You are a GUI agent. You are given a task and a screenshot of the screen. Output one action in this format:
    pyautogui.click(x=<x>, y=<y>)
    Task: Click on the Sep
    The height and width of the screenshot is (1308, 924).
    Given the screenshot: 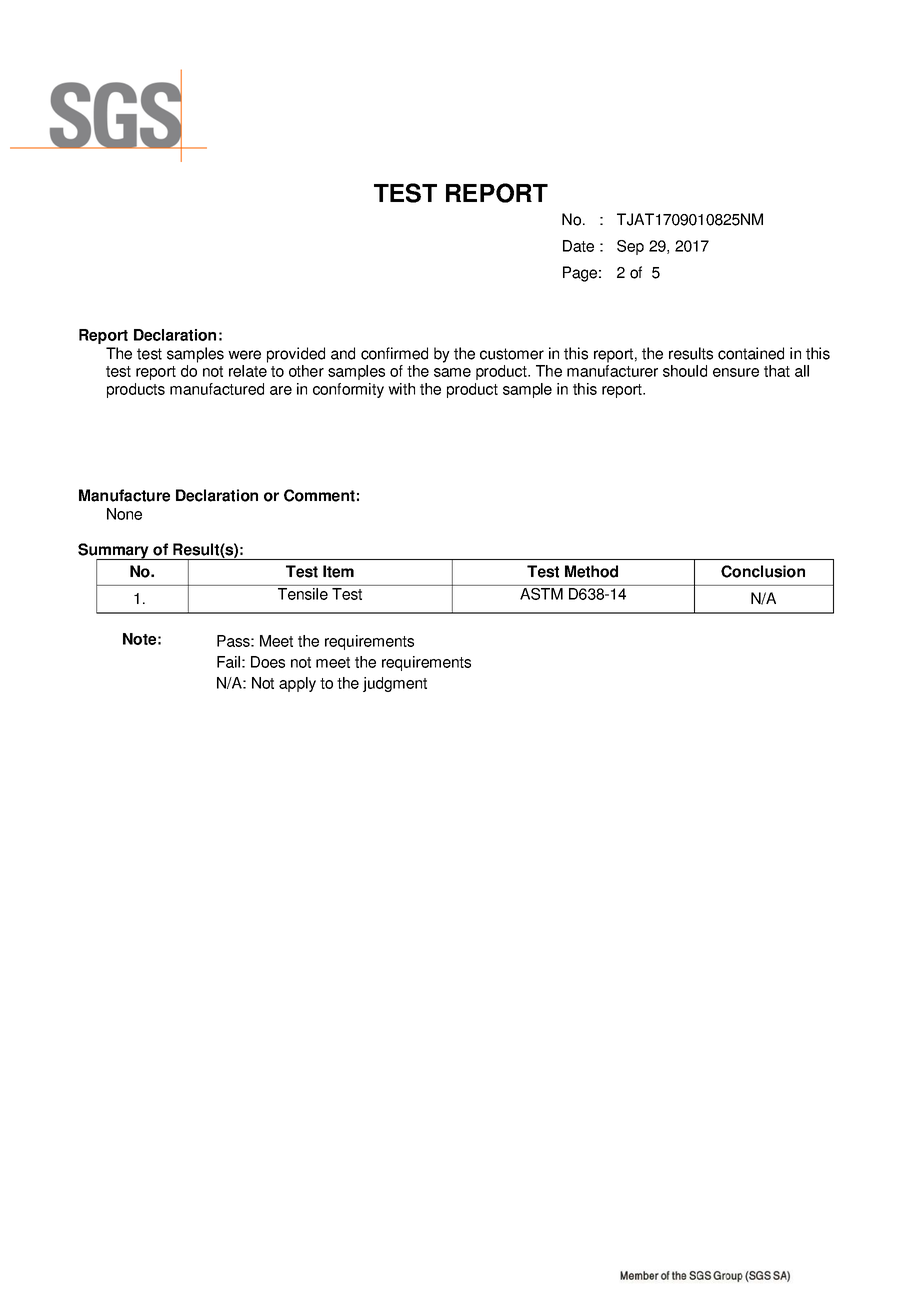 What is the action you would take?
    pyautogui.click(x=630, y=247)
